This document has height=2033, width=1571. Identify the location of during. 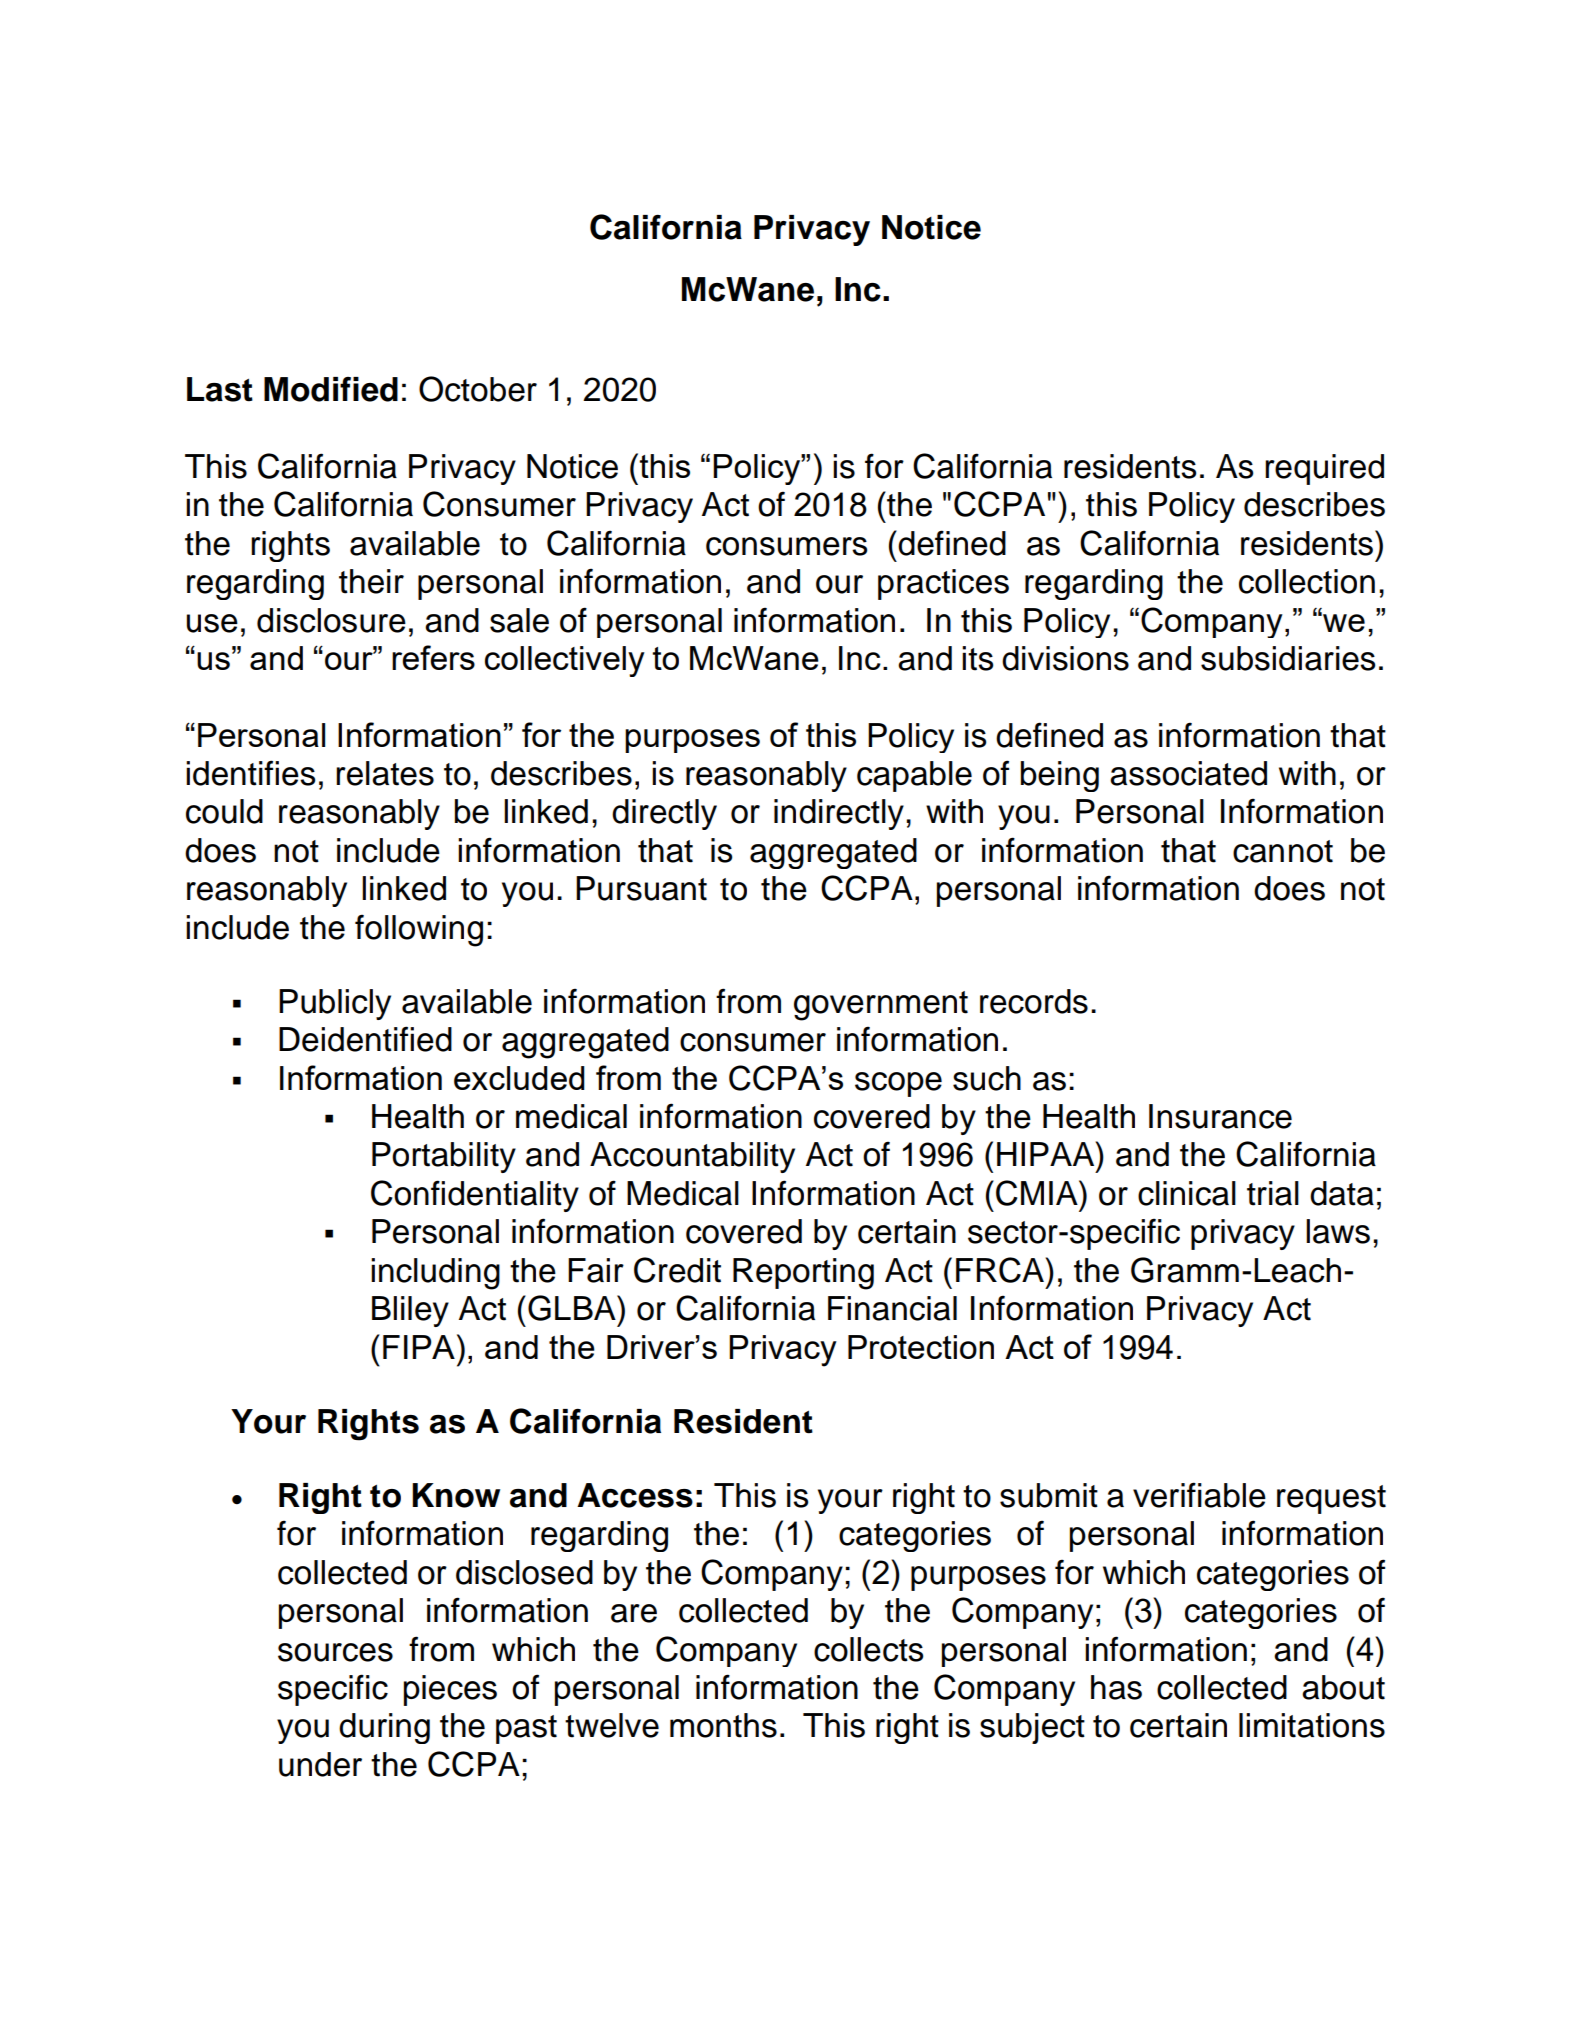
(384, 1728).
